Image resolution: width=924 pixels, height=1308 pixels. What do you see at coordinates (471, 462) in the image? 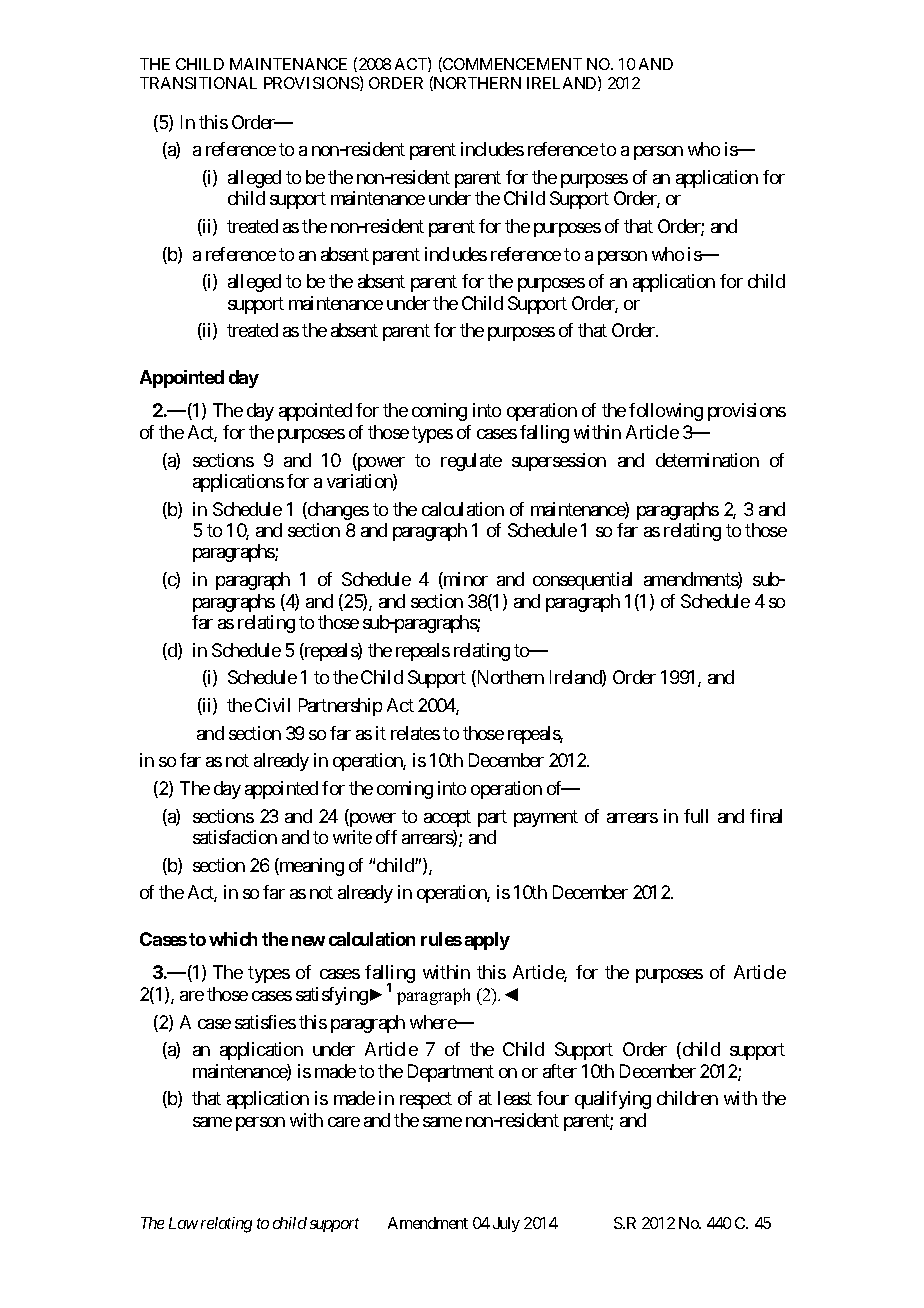
I see `regulate` at bounding box center [471, 462].
